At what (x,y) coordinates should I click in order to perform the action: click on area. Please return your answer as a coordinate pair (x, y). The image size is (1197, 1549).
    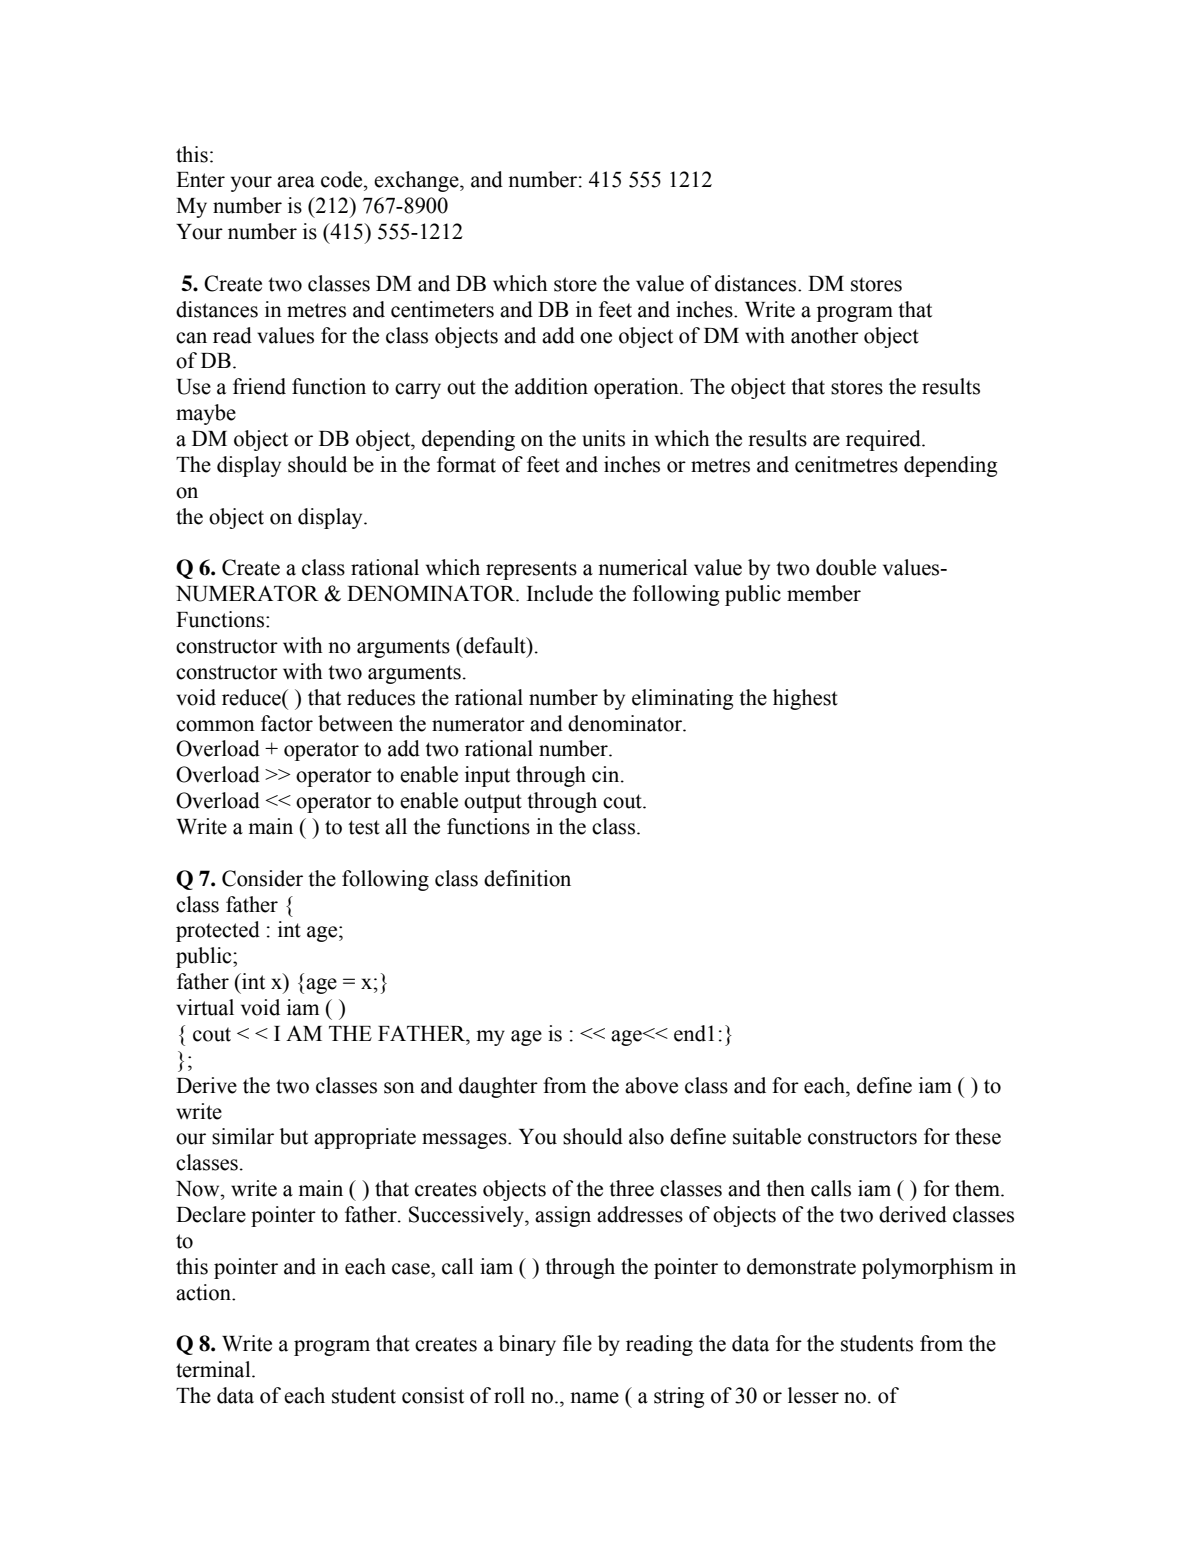
    Looking at the image, I should click on (296, 182).
